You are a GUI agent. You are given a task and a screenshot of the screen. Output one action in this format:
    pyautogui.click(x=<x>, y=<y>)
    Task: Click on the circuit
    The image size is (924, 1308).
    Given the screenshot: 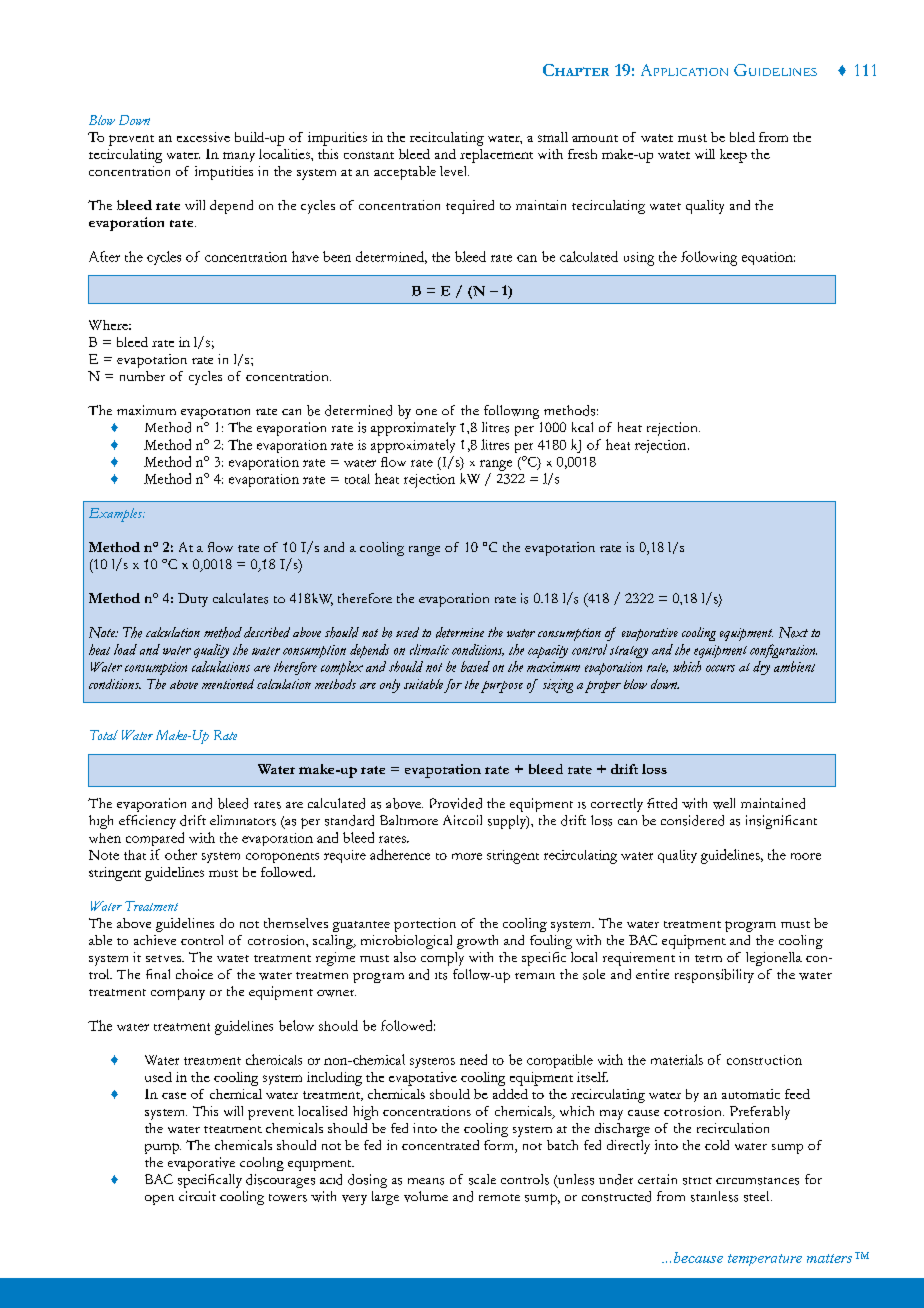 What is the action you would take?
    pyautogui.click(x=197, y=1196)
